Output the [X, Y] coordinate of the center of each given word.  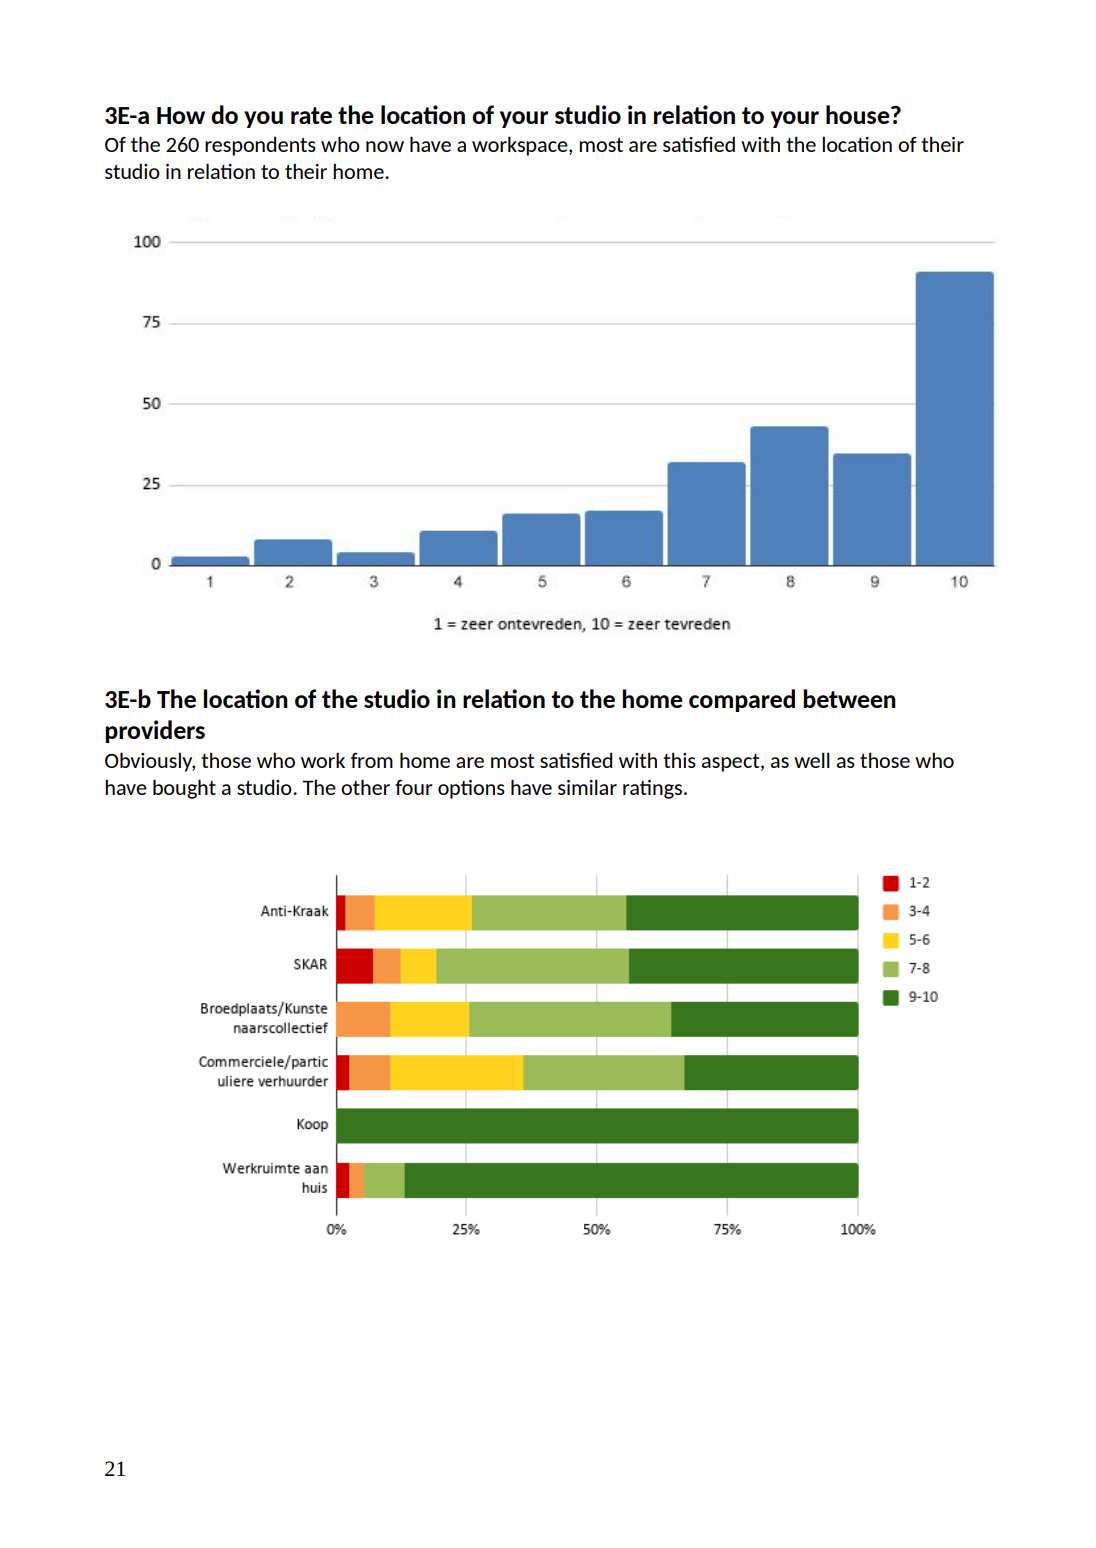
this [679, 760]
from [372, 760]
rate [311, 115]
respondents [260, 146]
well [812, 760]
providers [155, 731]
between [849, 698]
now [385, 146]
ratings [652, 789]
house [859, 114]
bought [184, 789]
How [181, 115]
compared [742, 700]
